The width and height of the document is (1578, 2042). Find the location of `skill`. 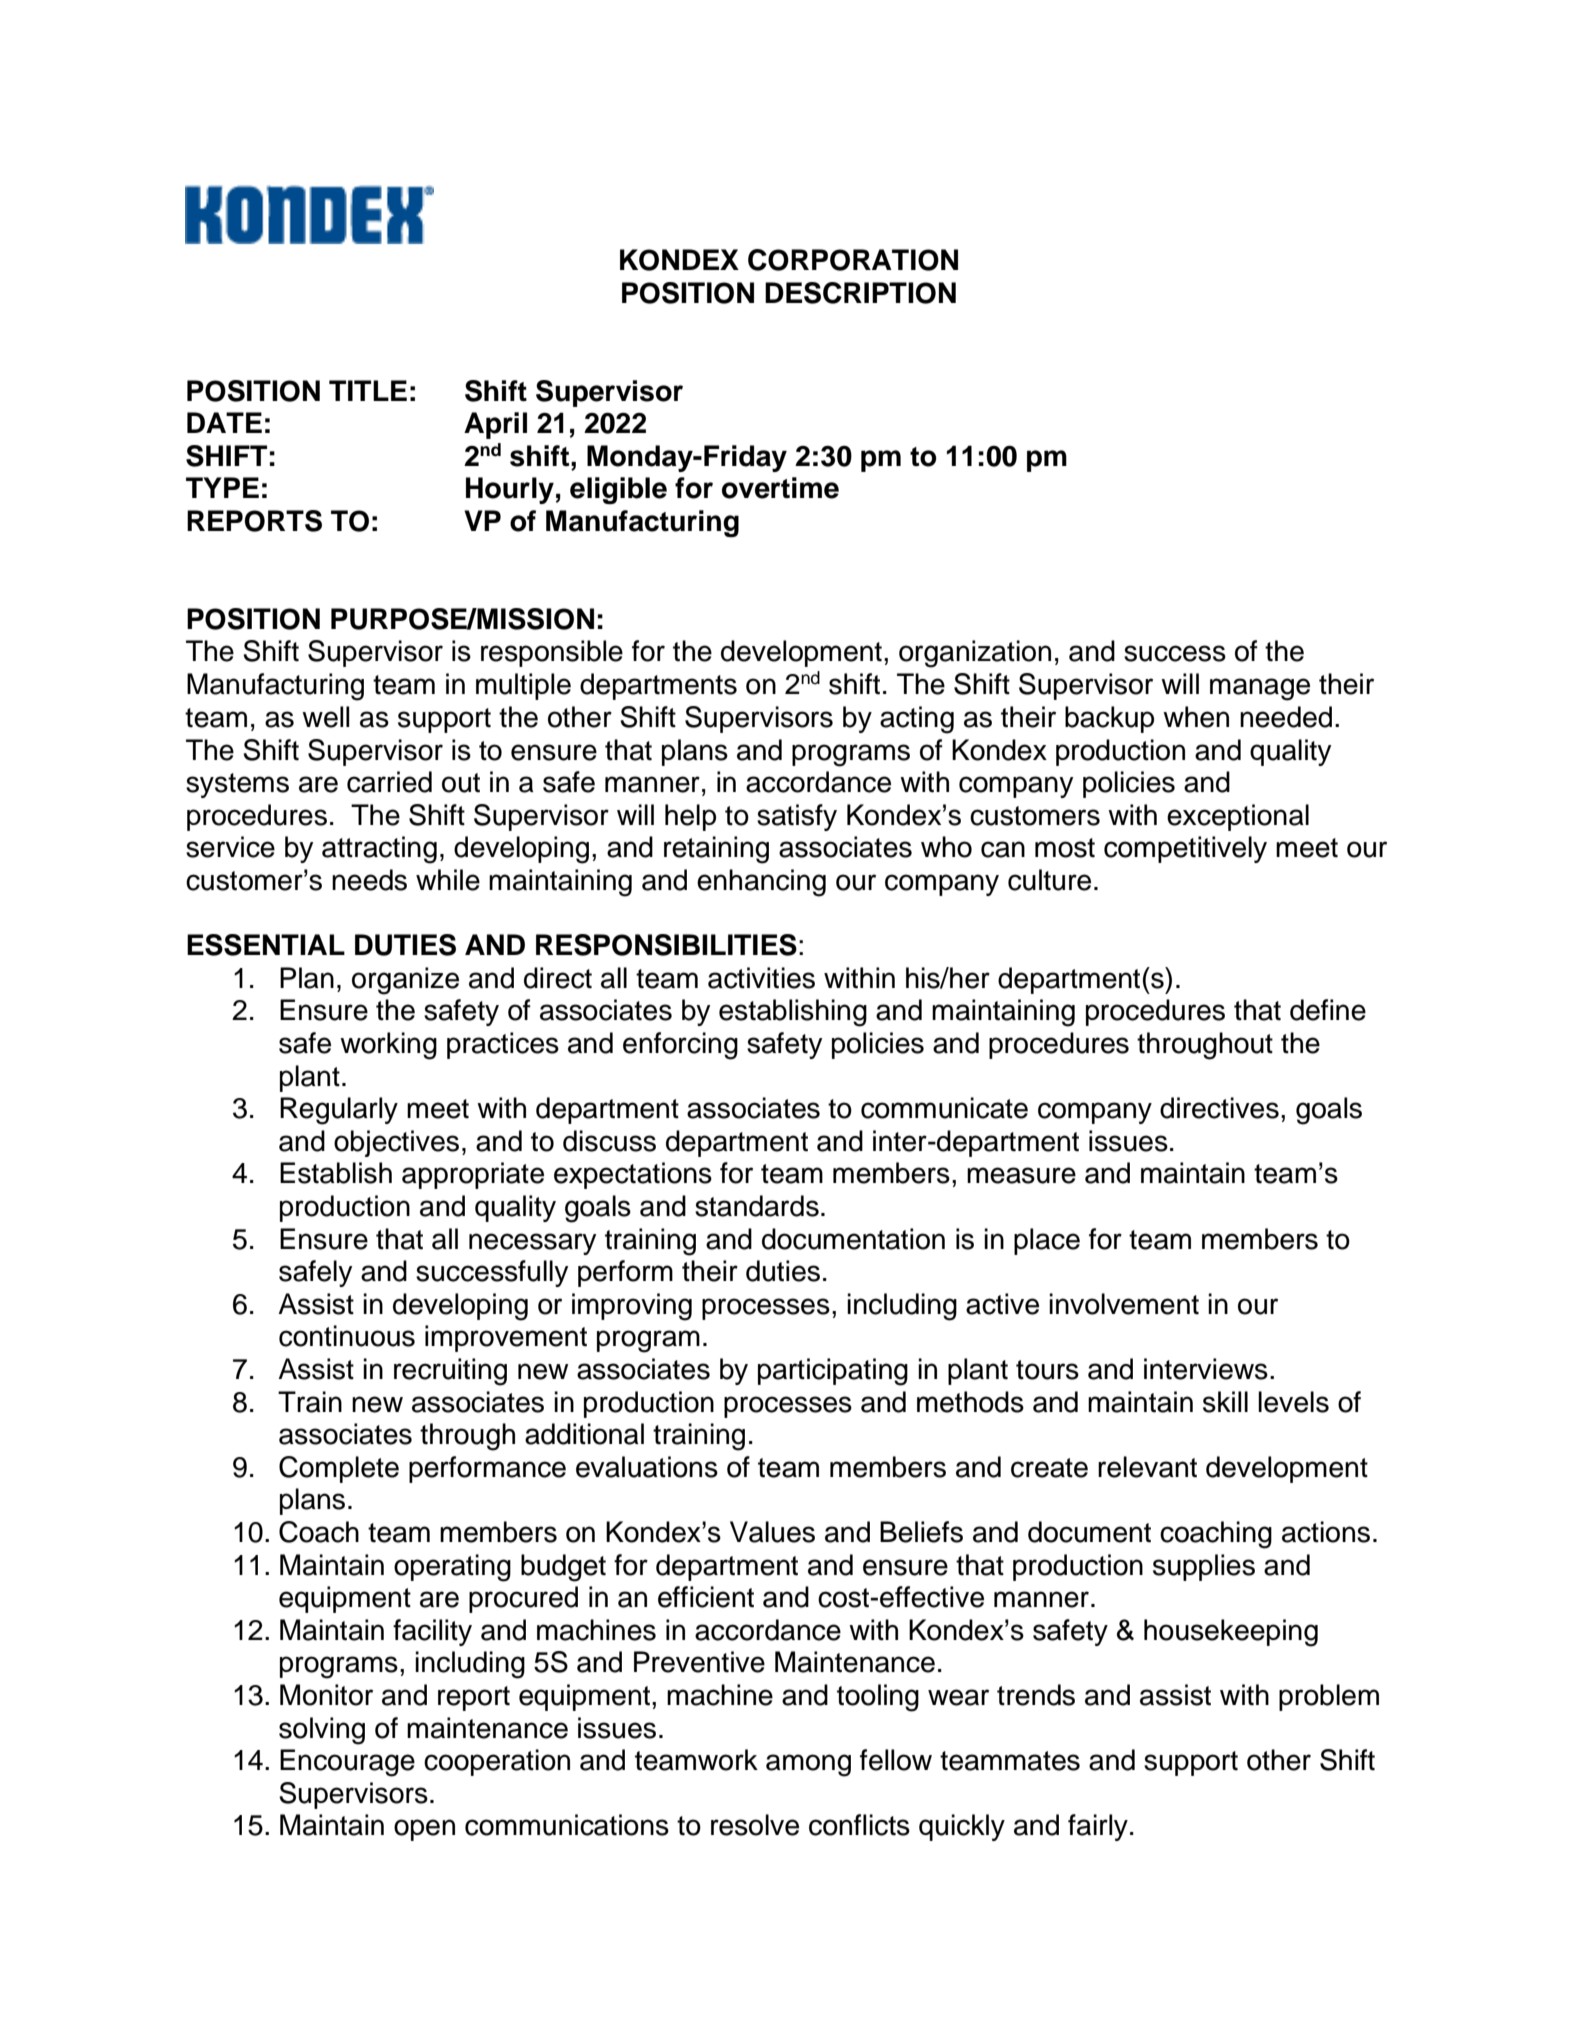

skill is located at coordinates (1225, 1402).
